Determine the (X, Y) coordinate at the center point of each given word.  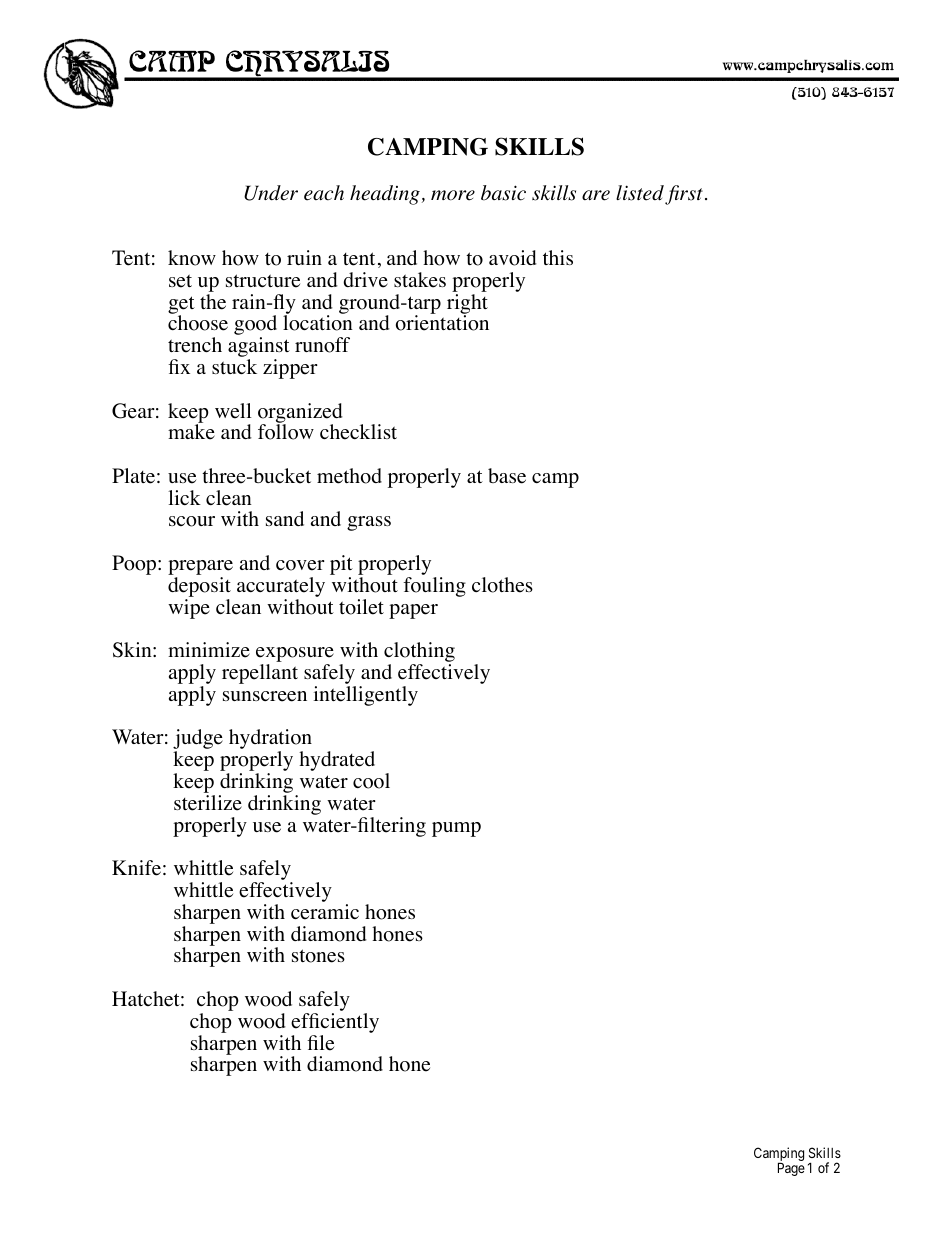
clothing (419, 653)
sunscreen (265, 696)
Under (271, 193)
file (320, 1043)
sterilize (208, 803)
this (558, 257)
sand (285, 518)
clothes (502, 585)
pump (456, 829)
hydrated (337, 761)
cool (371, 781)
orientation (442, 322)
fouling (434, 587)
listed (640, 193)
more (453, 195)
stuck (234, 366)
